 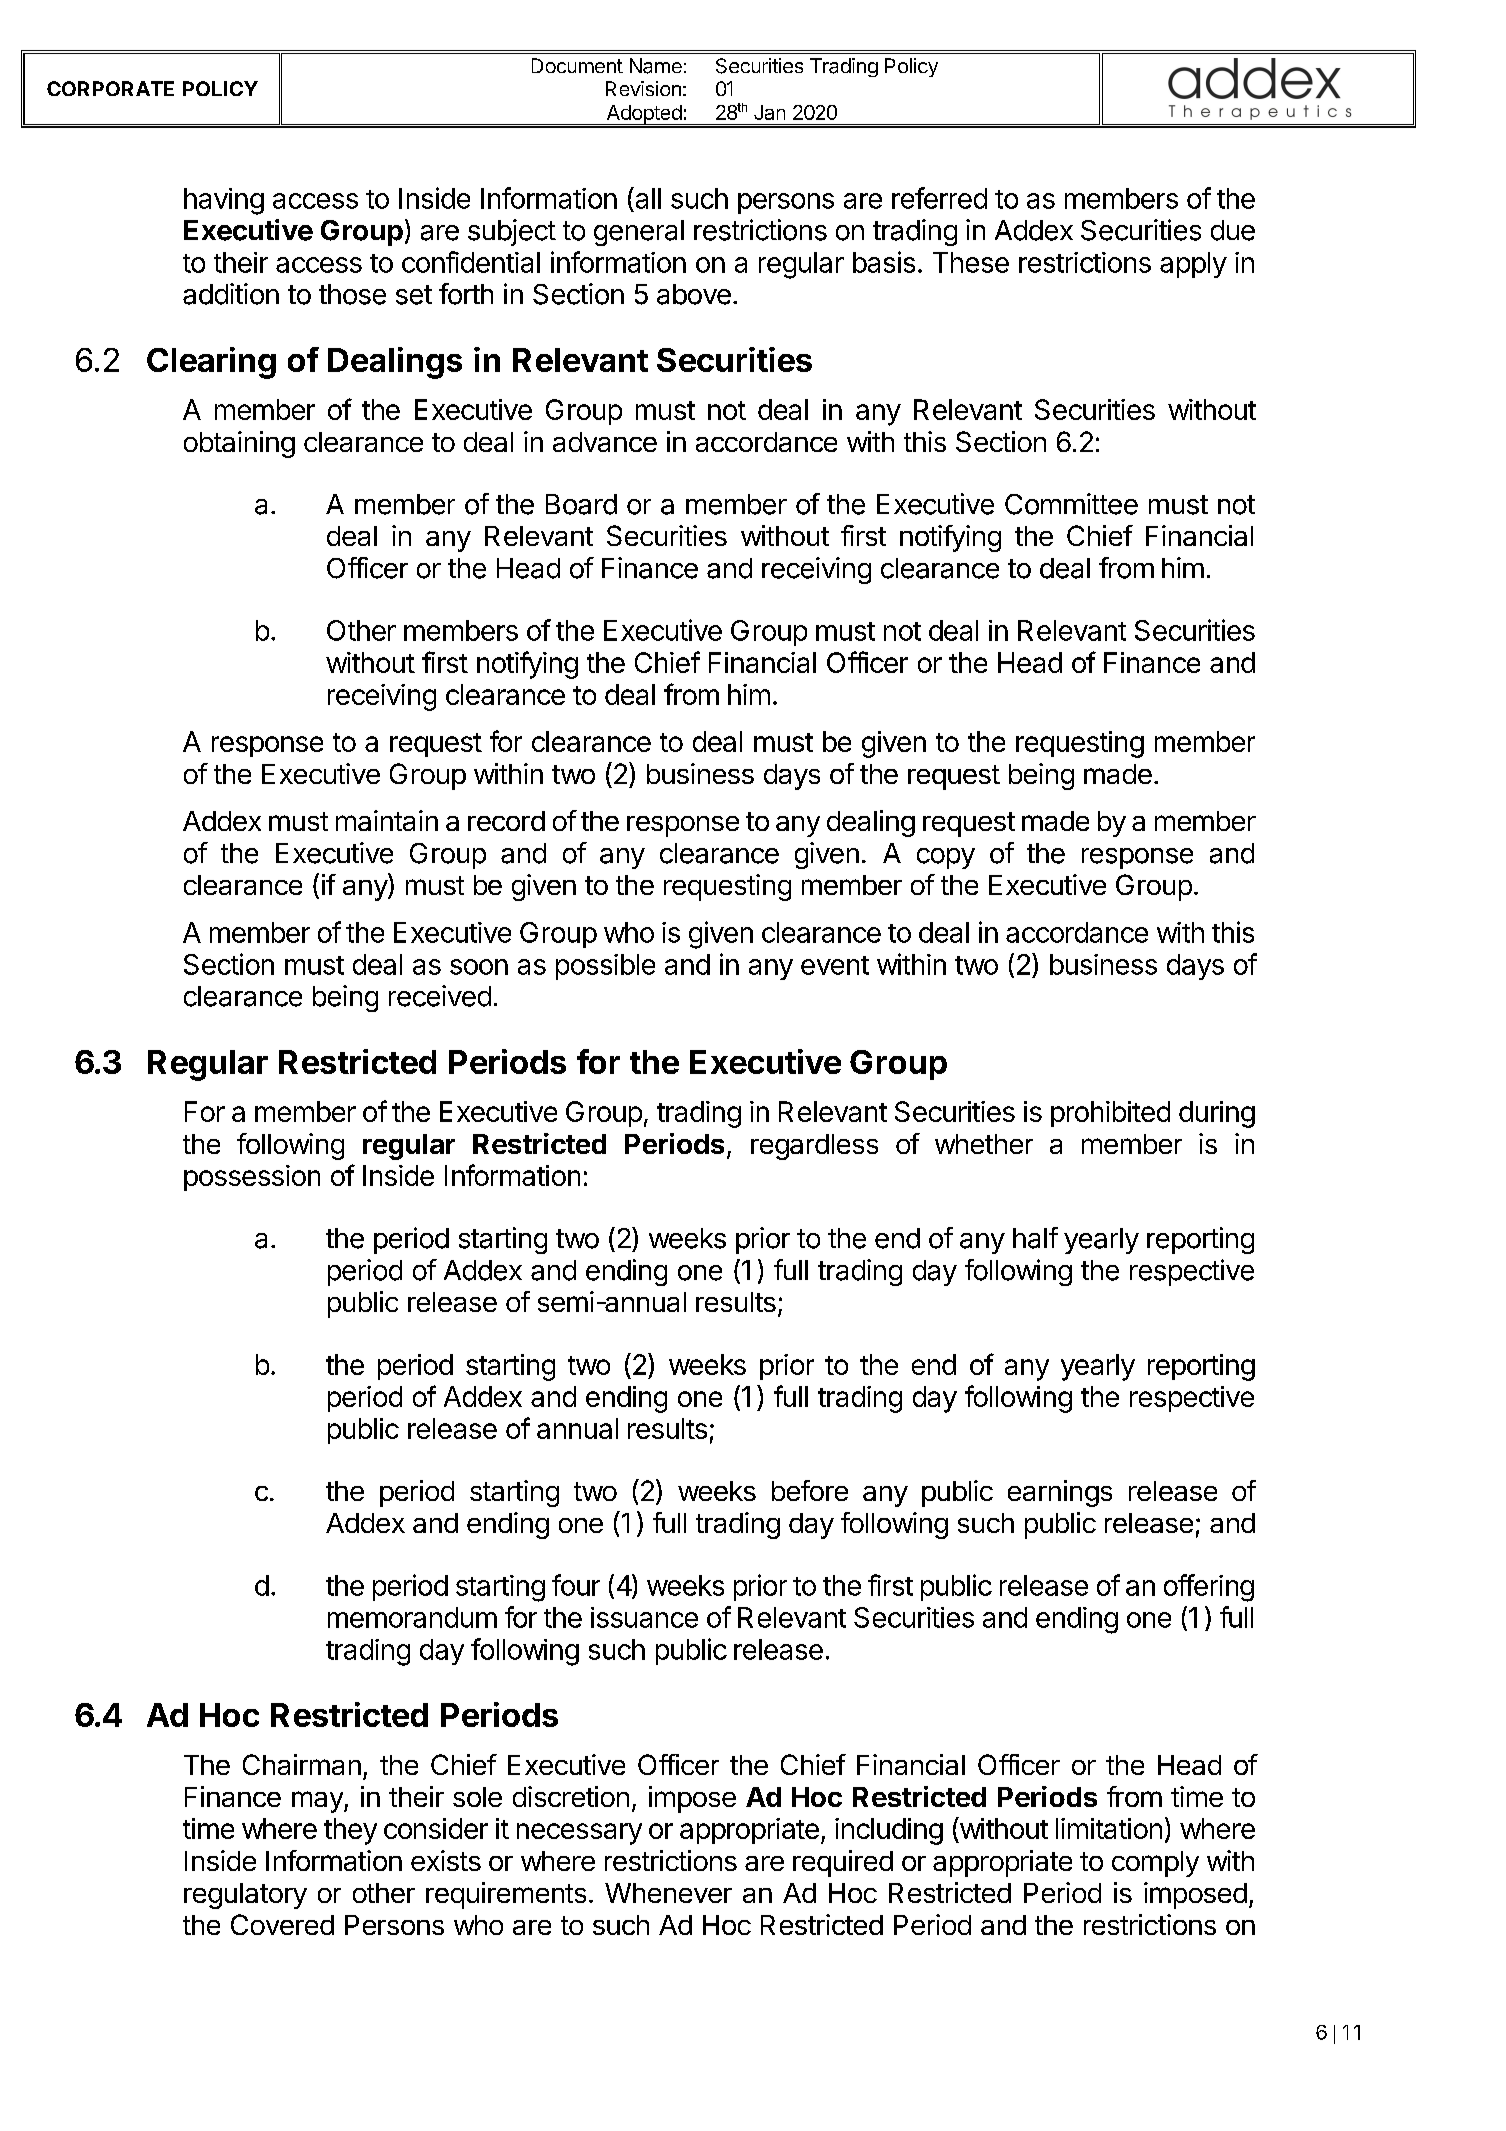 I want to click on referred, so click(x=939, y=198).
